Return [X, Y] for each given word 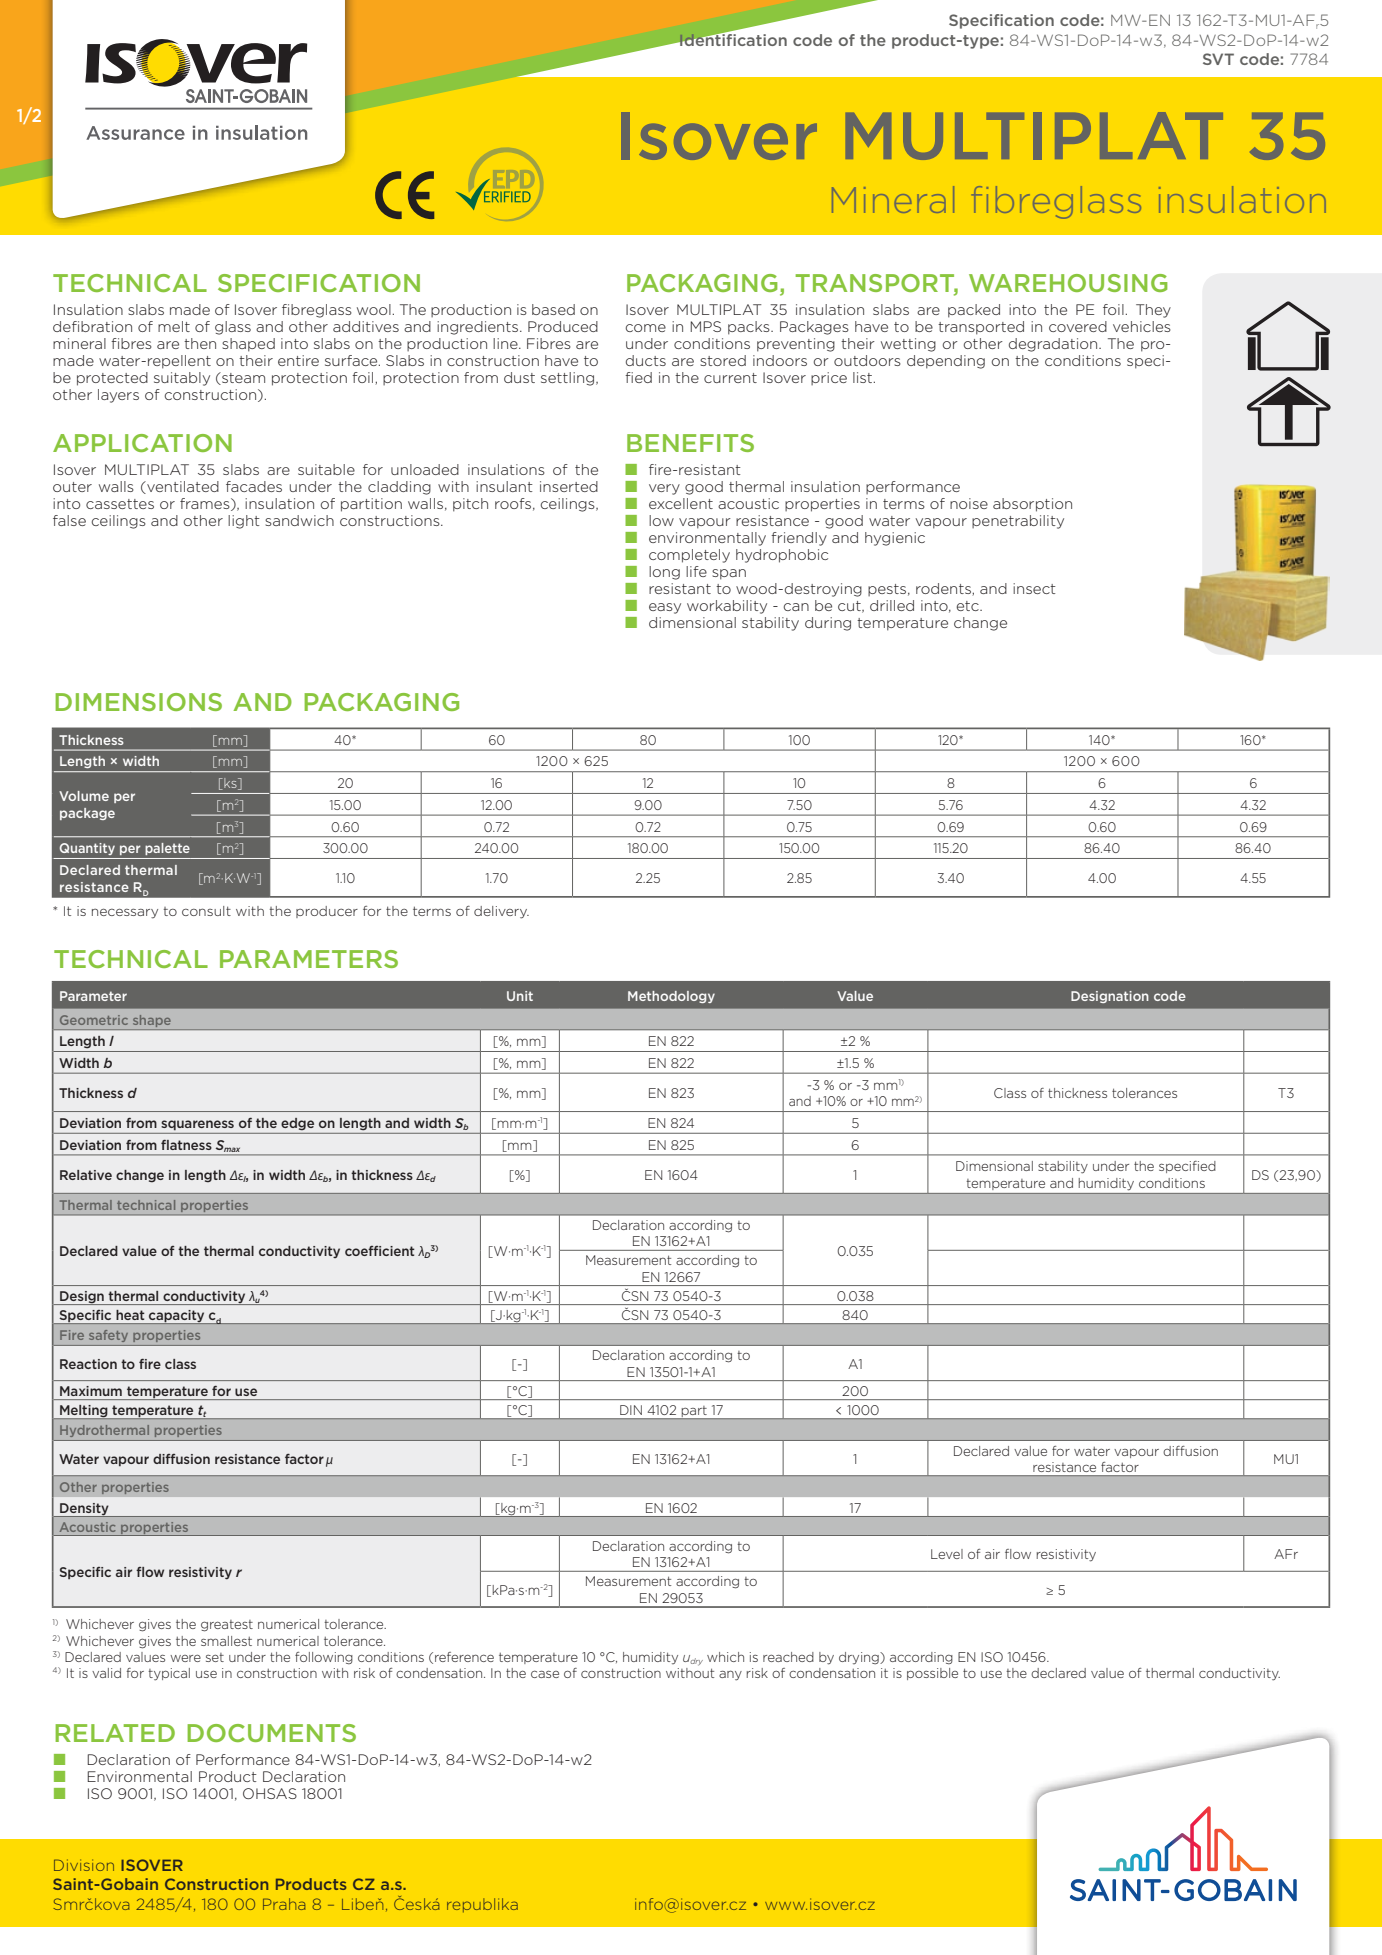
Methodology [671, 997]
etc [969, 606]
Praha [284, 1904]
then [200, 343]
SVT [1218, 59]
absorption [1032, 505]
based [553, 309]
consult [206, 911]
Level [947, 1554]
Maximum [91, 1391]
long [664, 573]
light [244, 522]
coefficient [380, 1251]
